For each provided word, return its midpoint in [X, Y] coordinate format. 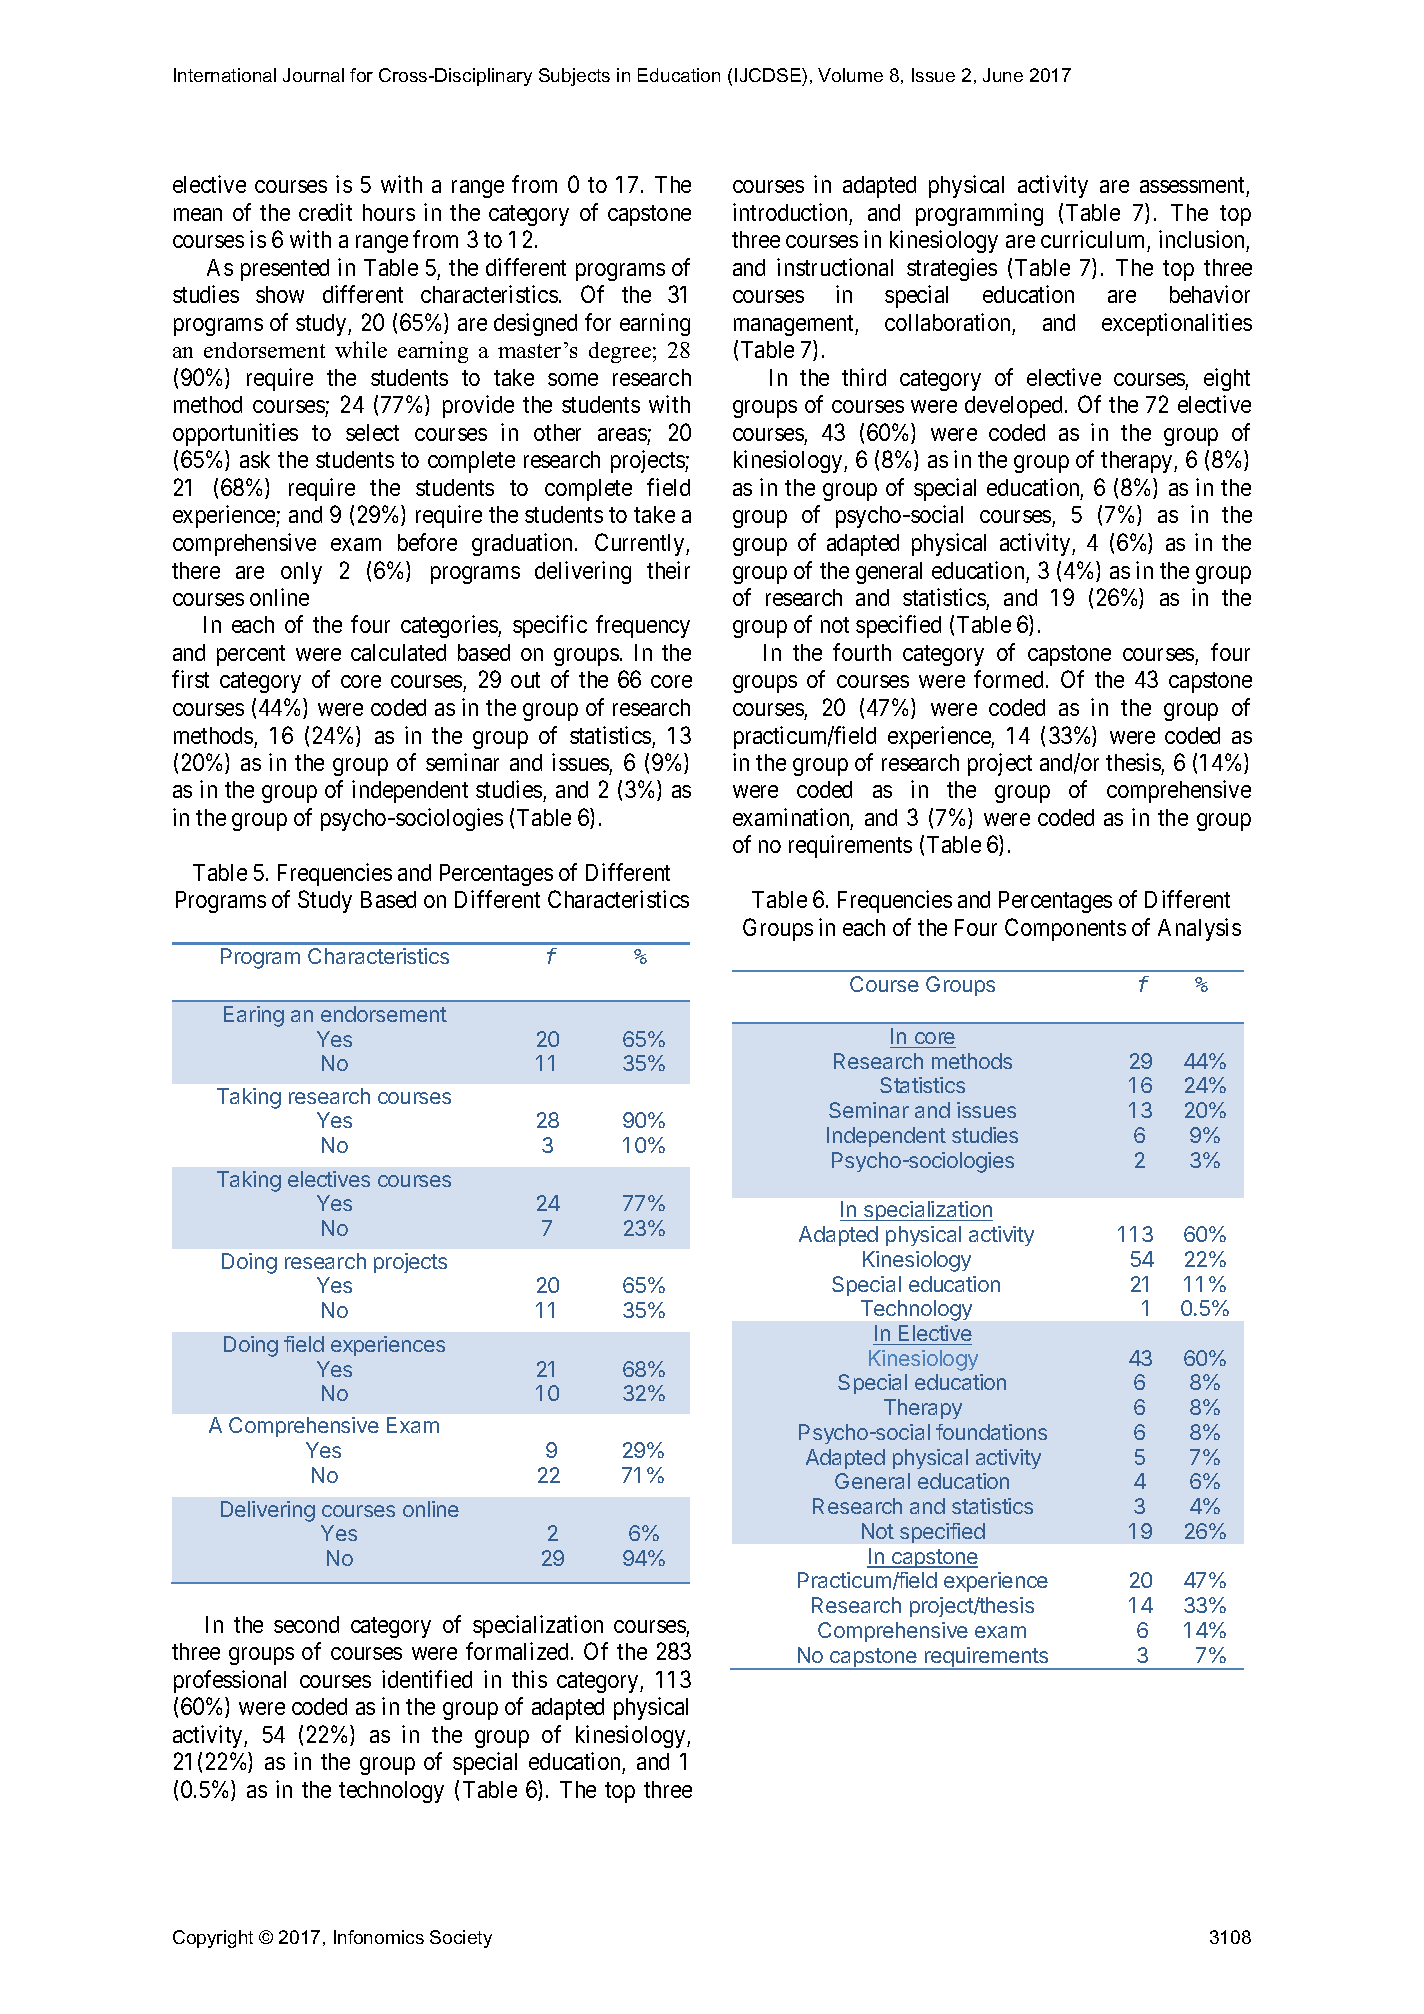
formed [1008, 679]
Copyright [213, 1939]
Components [1065, 929]
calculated [398, 652]
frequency [643, 626]
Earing [254, 1016]
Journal [313, 75]
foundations [991, 1432]
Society [461, 1939]
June [1003, 75]
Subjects [574, 77]
